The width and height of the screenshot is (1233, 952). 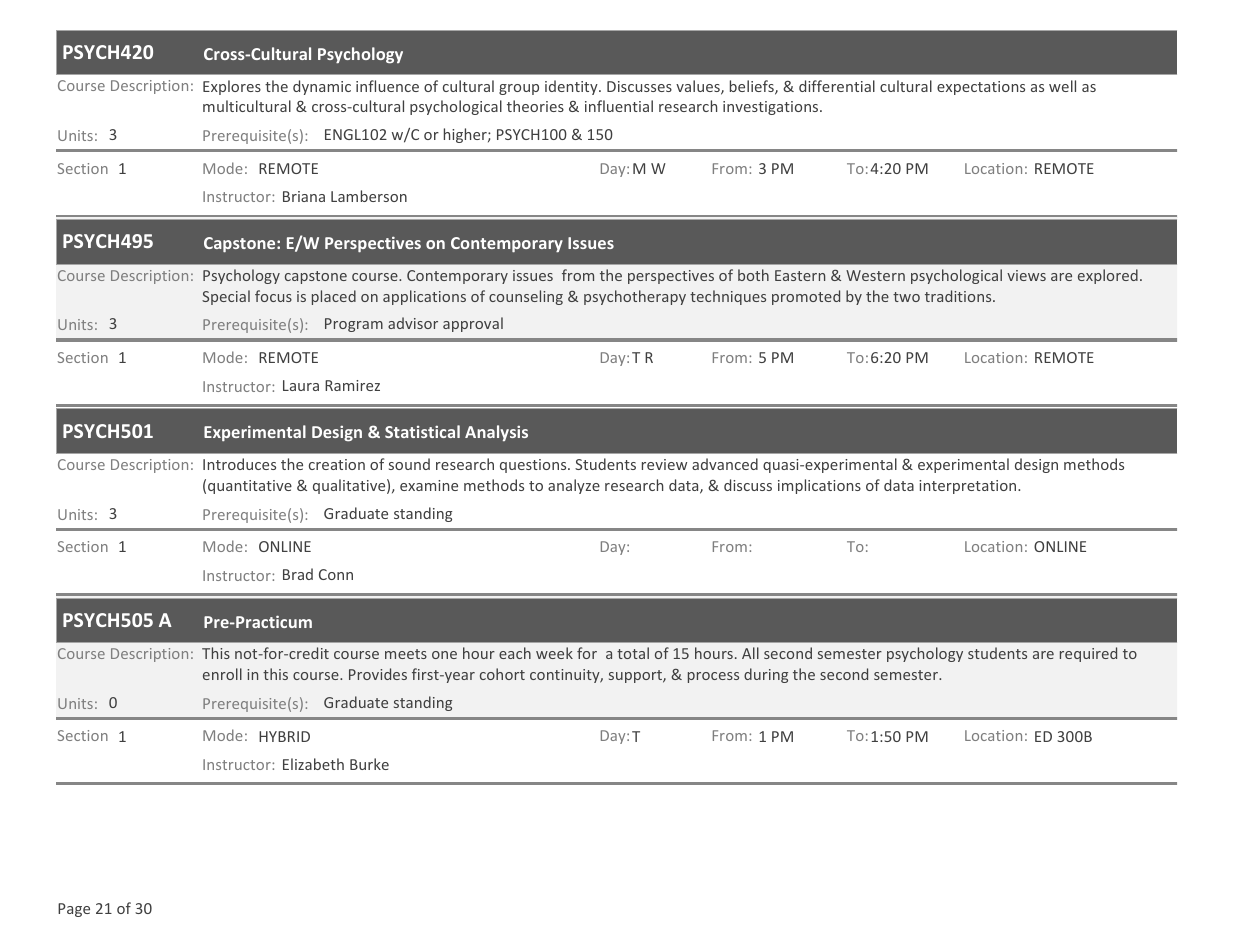 What do you see at coordinates (1088, 654) in the screenshot?
I see `required` at bounding box center [1088, 654].
